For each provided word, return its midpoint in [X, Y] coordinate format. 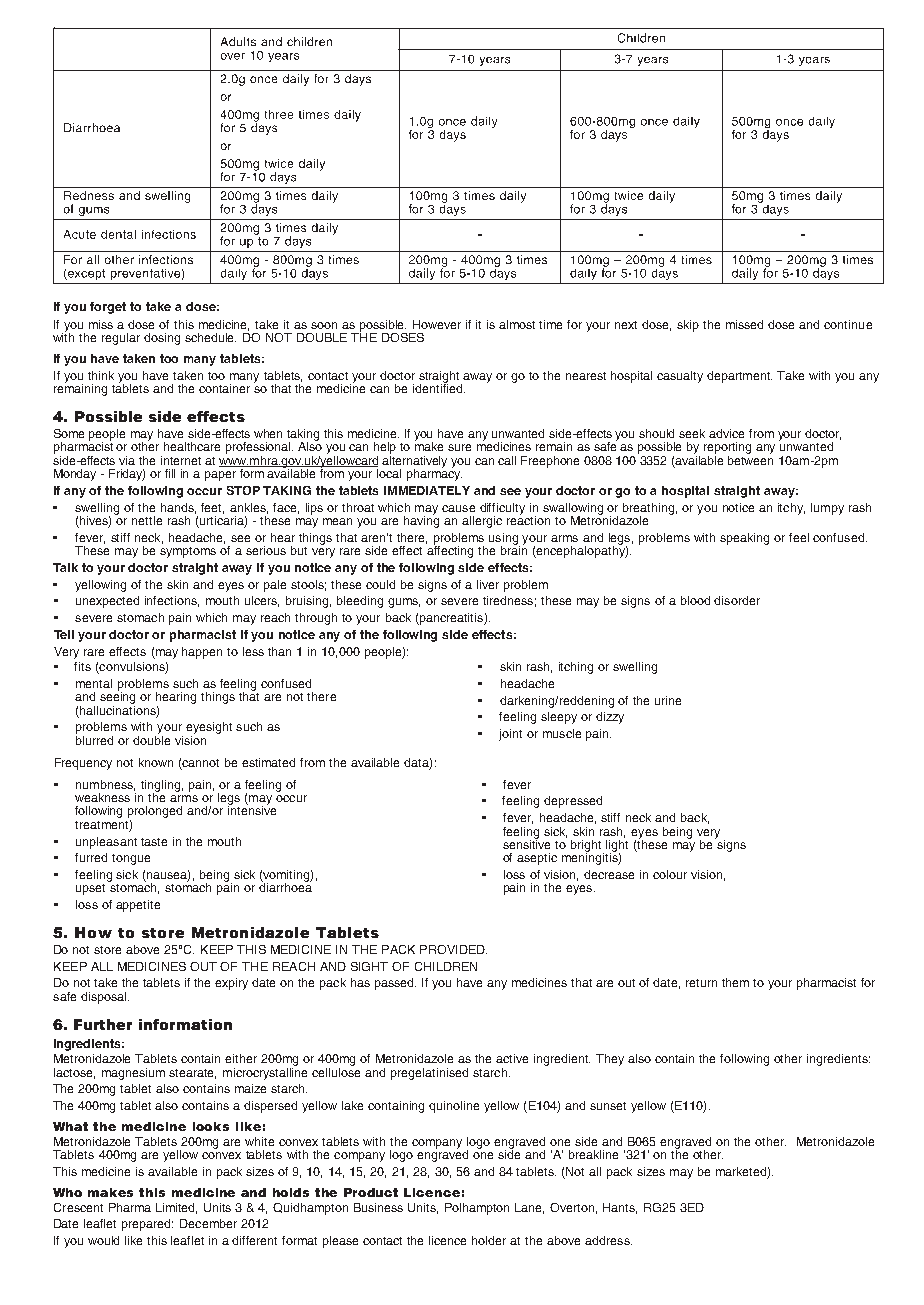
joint [510, 735]
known [156, 762]
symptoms [188, 552]
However [437, 324]
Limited [176, 1208]
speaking [744, 539]
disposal [103, 998]
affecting [450, 551]
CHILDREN [446, 966]
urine [668, 700]
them [735, 982]
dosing [162, 339]
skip [688, 326]
